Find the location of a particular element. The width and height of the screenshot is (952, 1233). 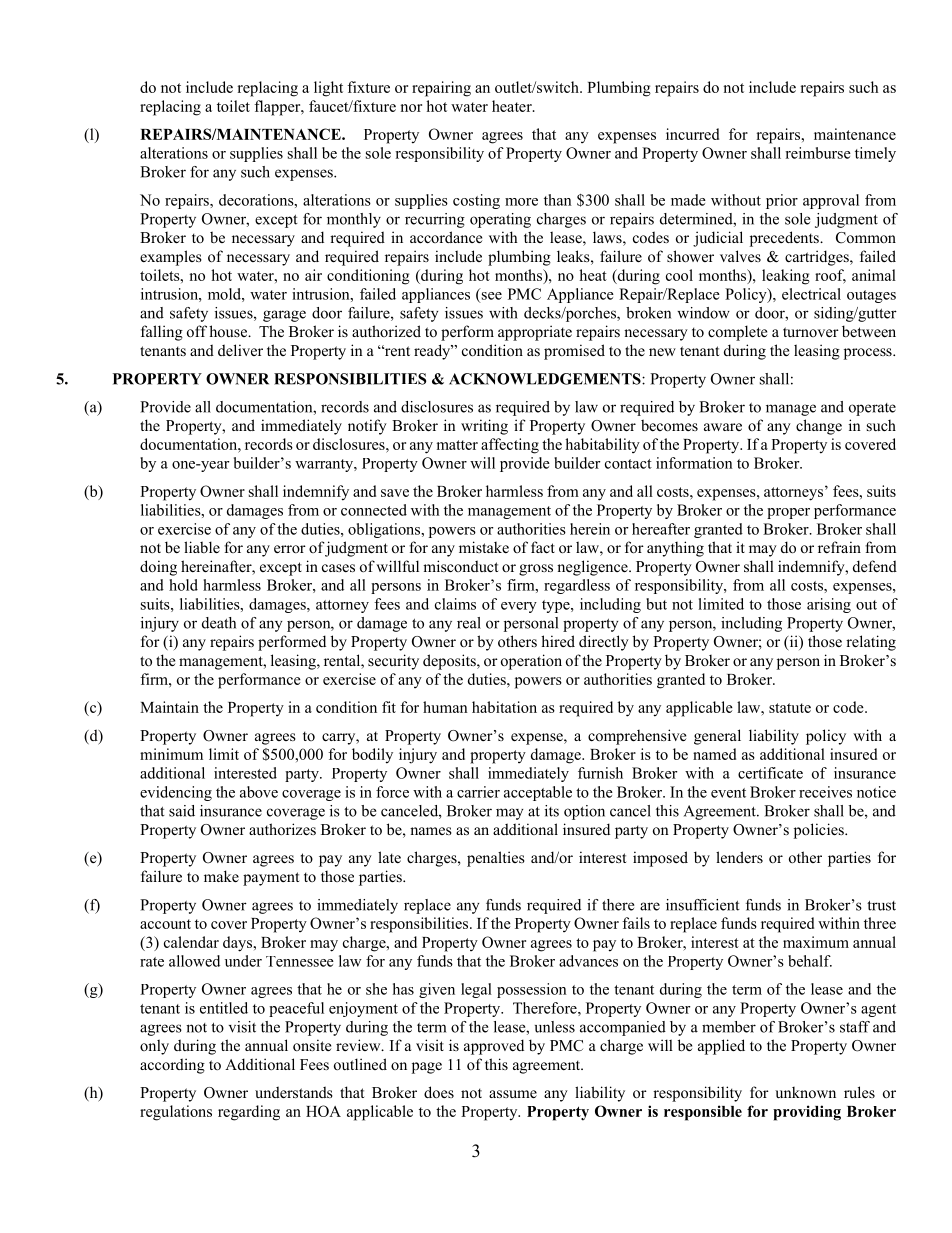

light is located at coordinates (328, 89).
